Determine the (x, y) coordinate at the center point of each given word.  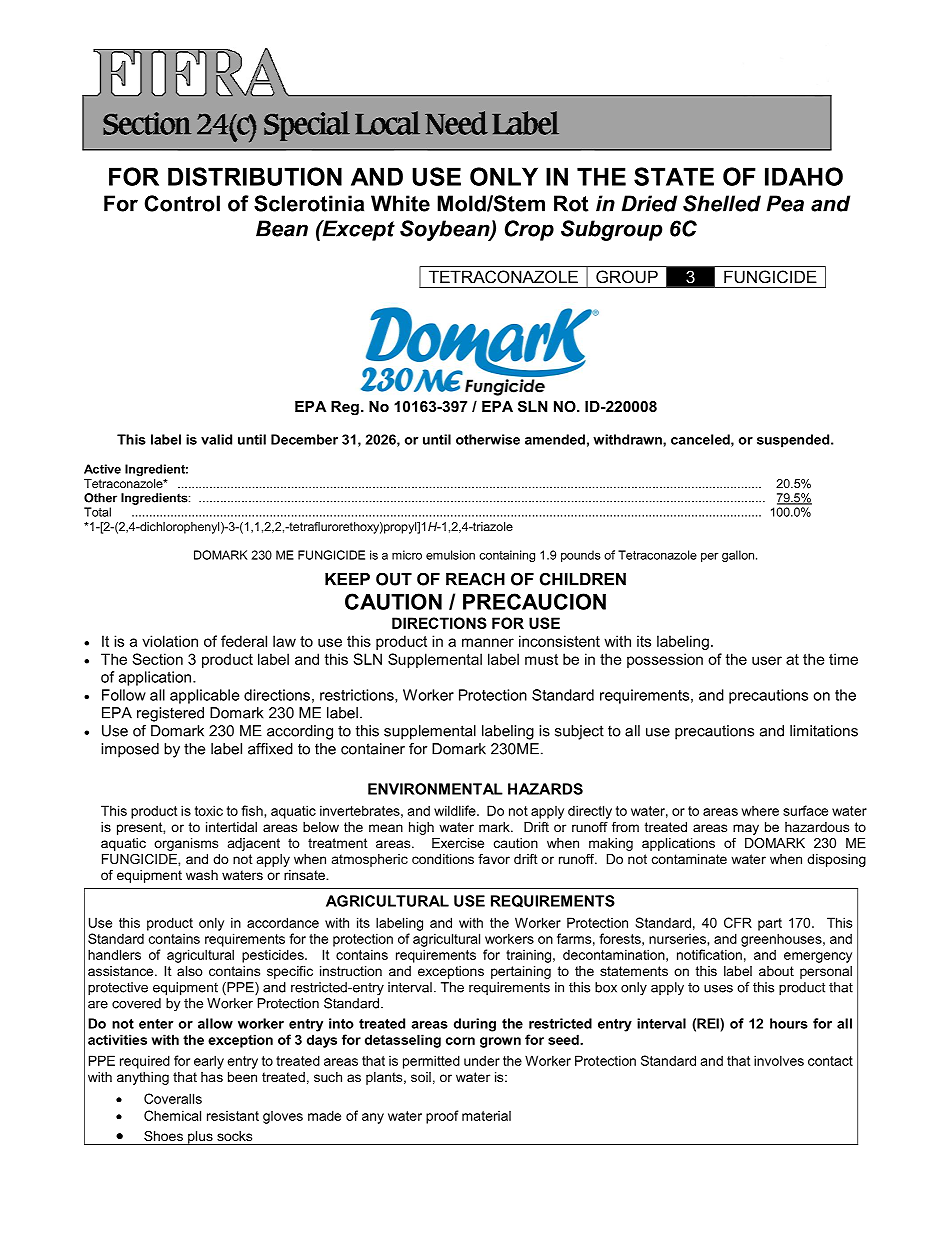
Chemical (172, 1115)
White (400, 203)
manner (488, 642)
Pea (785, 203)
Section (157, 659)
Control (182, 203)
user (767, 660)
